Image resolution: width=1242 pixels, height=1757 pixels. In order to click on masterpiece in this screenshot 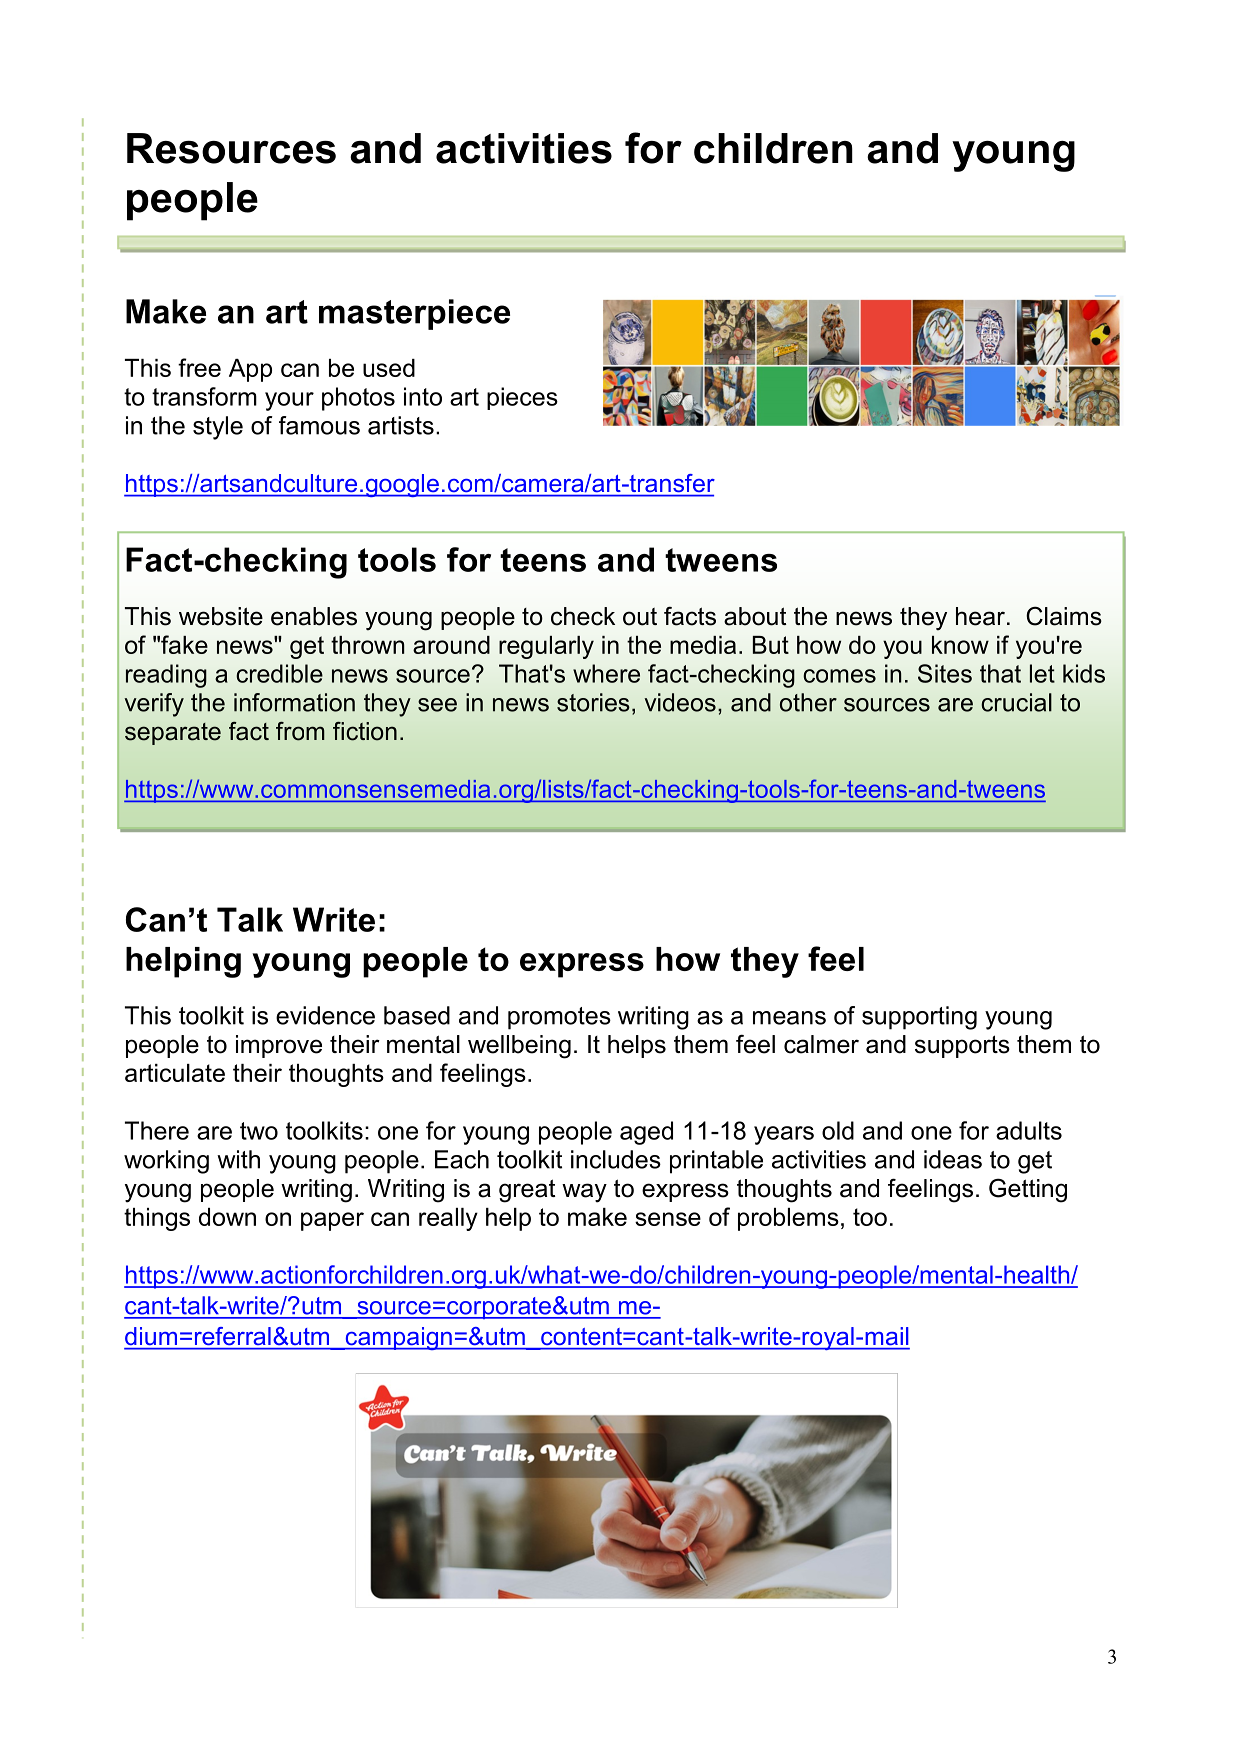, I will do `click(414, 314)`.
